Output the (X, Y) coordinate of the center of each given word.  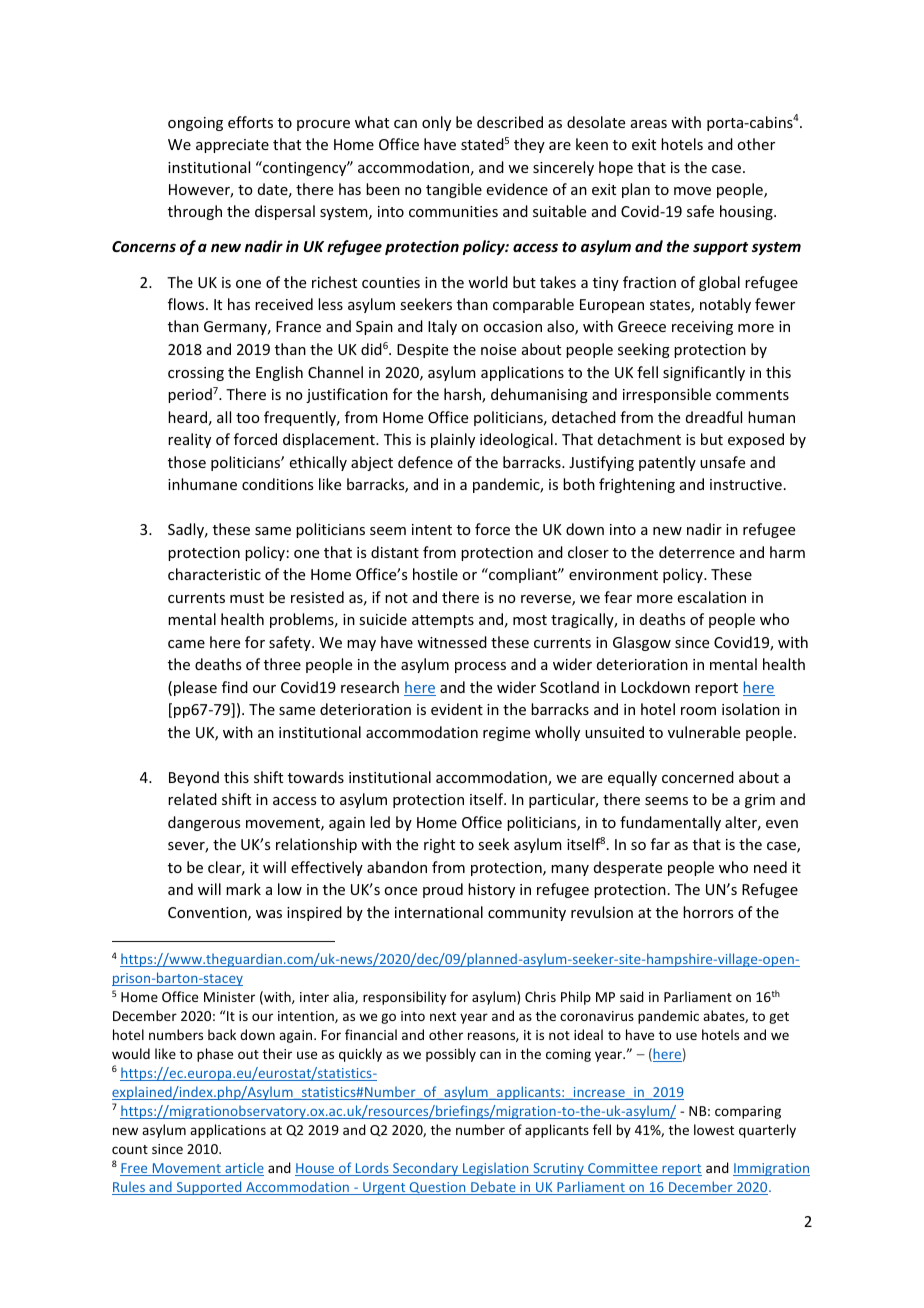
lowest (714, 1129)
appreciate (232, 146)
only (436, 123)
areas (649, 124)
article (243, 1169)
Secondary (426, 1169)
